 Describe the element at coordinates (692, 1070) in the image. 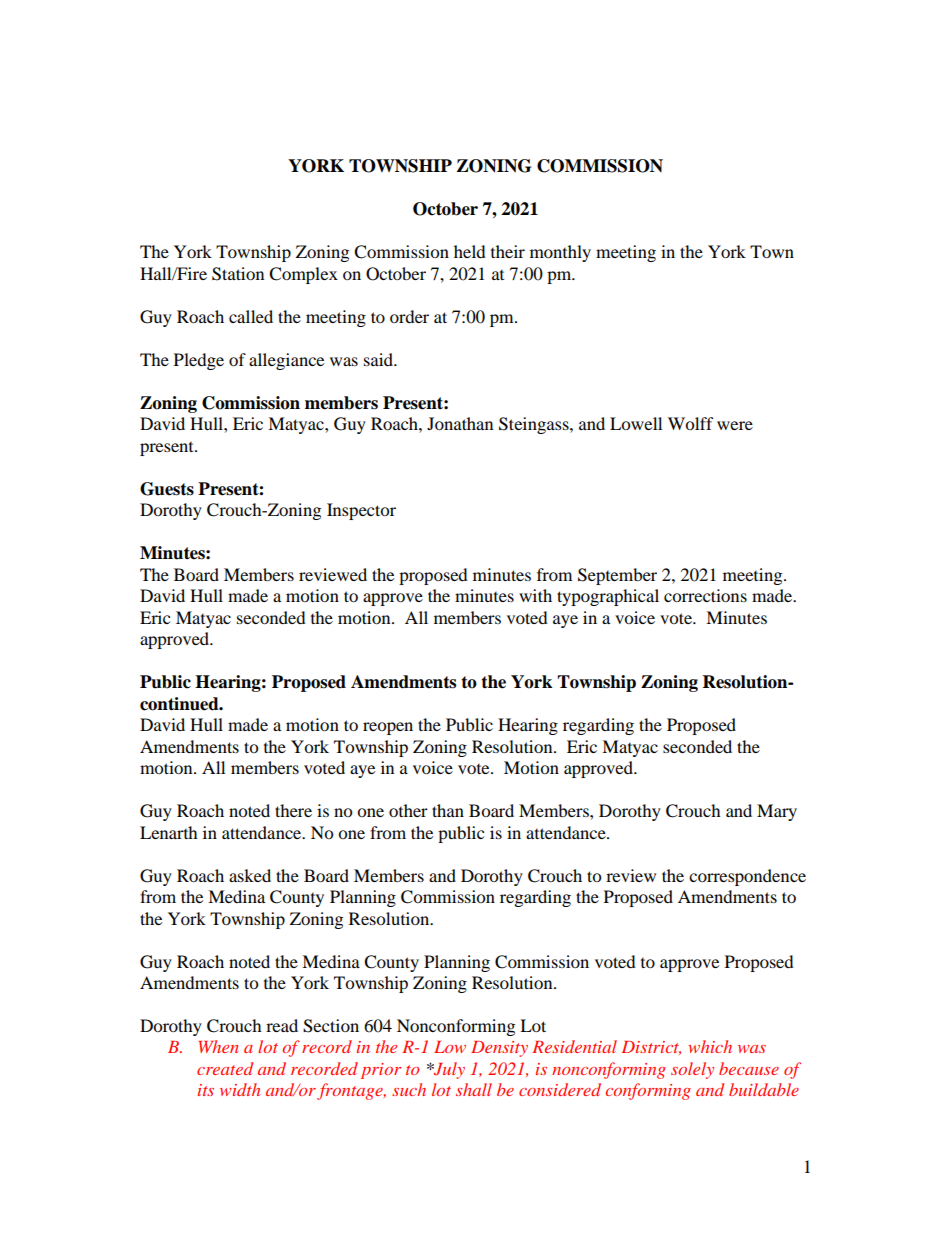

I see `solely` at that location.
